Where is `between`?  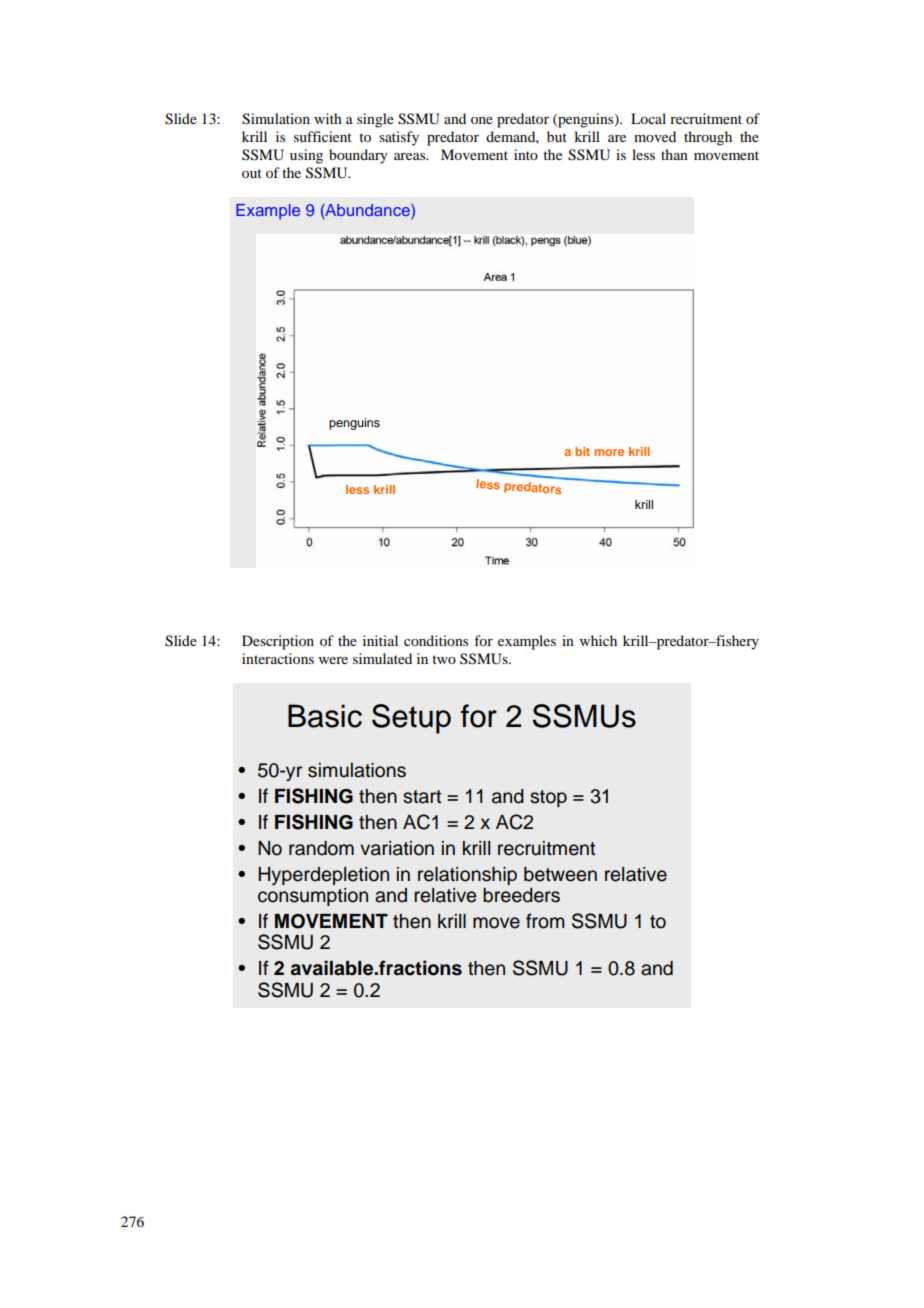 between is located at coordinates (560, 874).
